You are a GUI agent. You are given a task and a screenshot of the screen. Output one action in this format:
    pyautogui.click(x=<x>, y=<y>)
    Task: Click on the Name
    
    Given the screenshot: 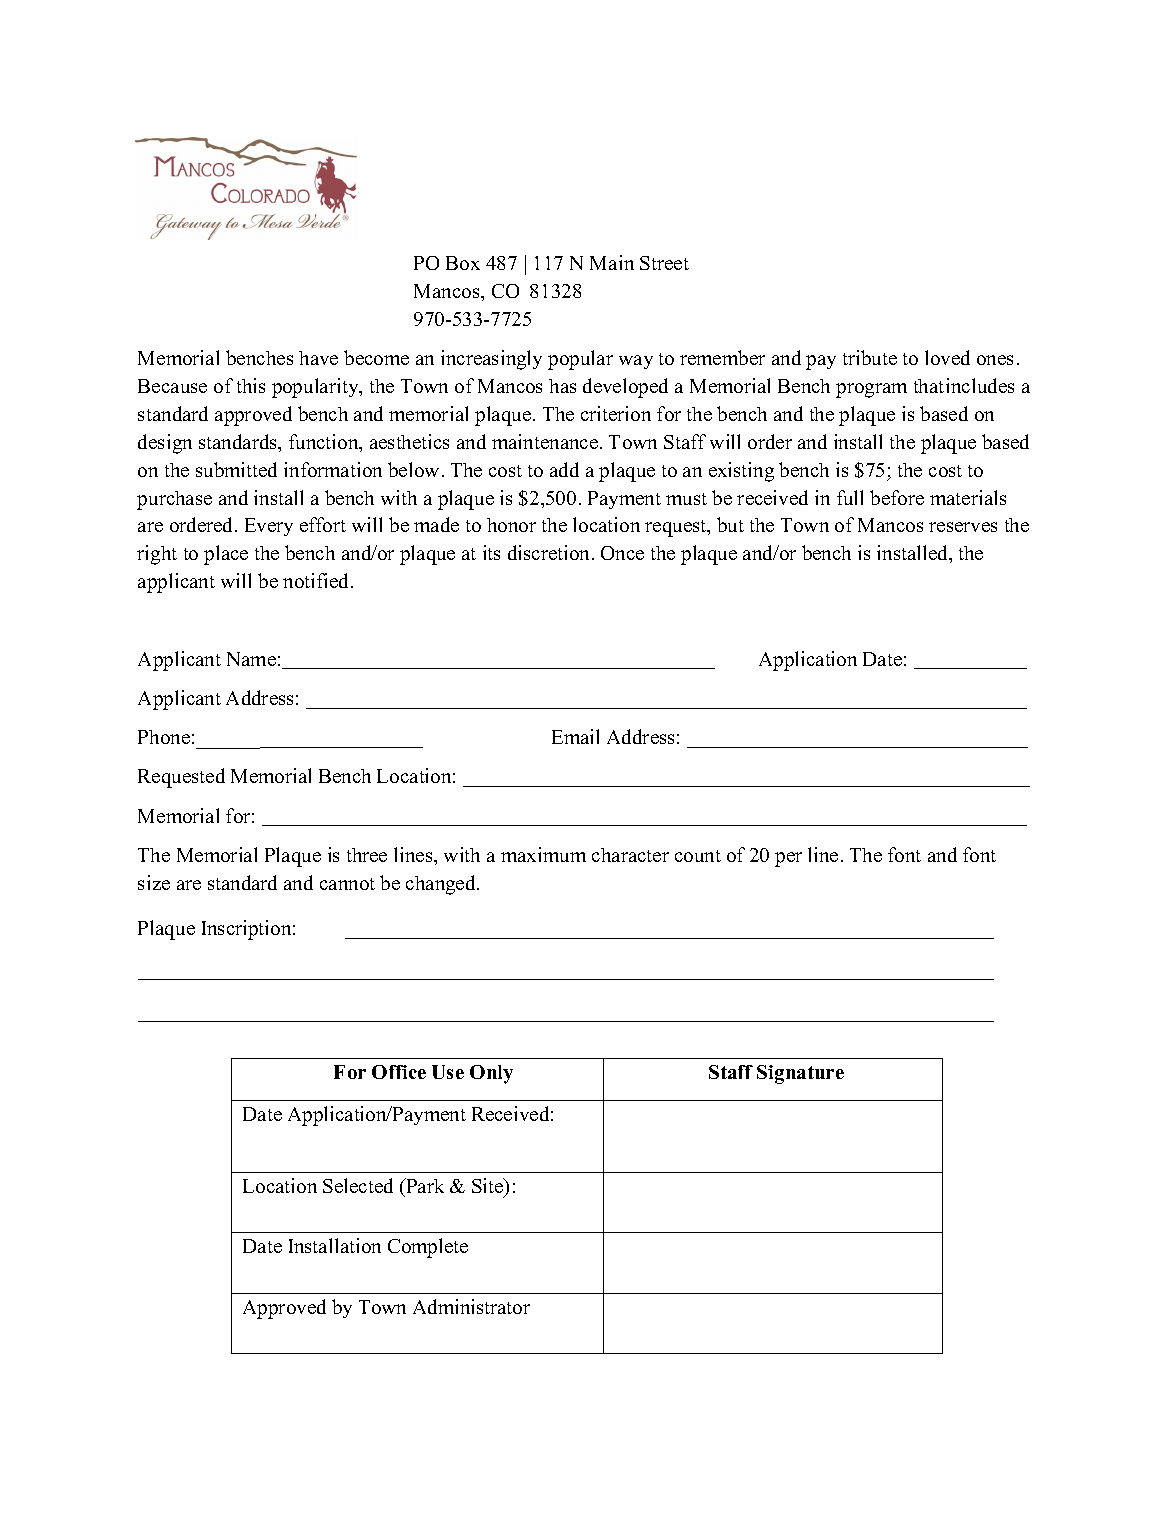 What is the action you would take?
    pyautogui.click(x=251, y=659)
